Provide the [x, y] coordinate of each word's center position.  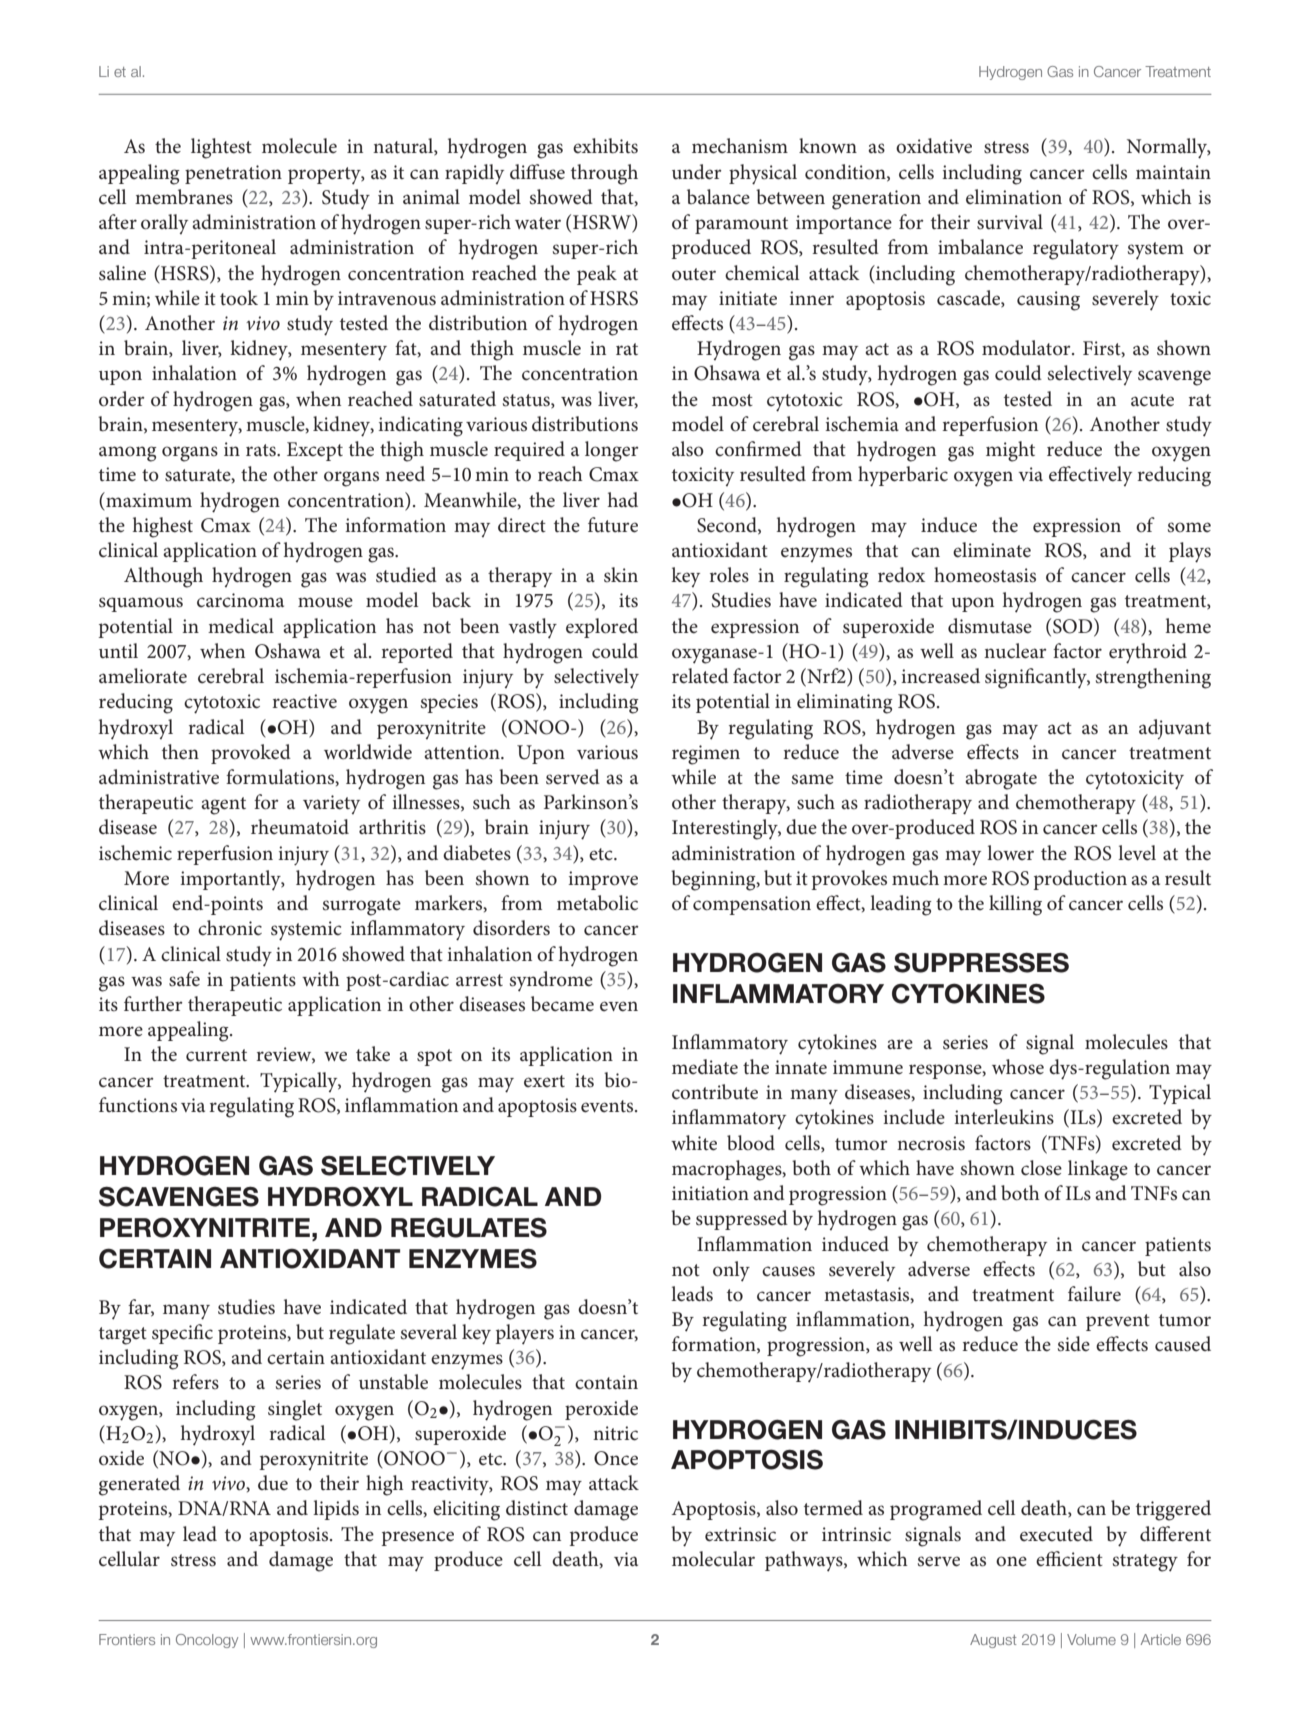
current [216, 1055]
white [694, 1143]
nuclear [1015, 651]
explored [602, 628]
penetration [233, 174]
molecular [713, 1559]
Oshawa [288, 651]
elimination [1014, 197]
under [697, 172]
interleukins [1004, 1117]
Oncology [207, 1641]
